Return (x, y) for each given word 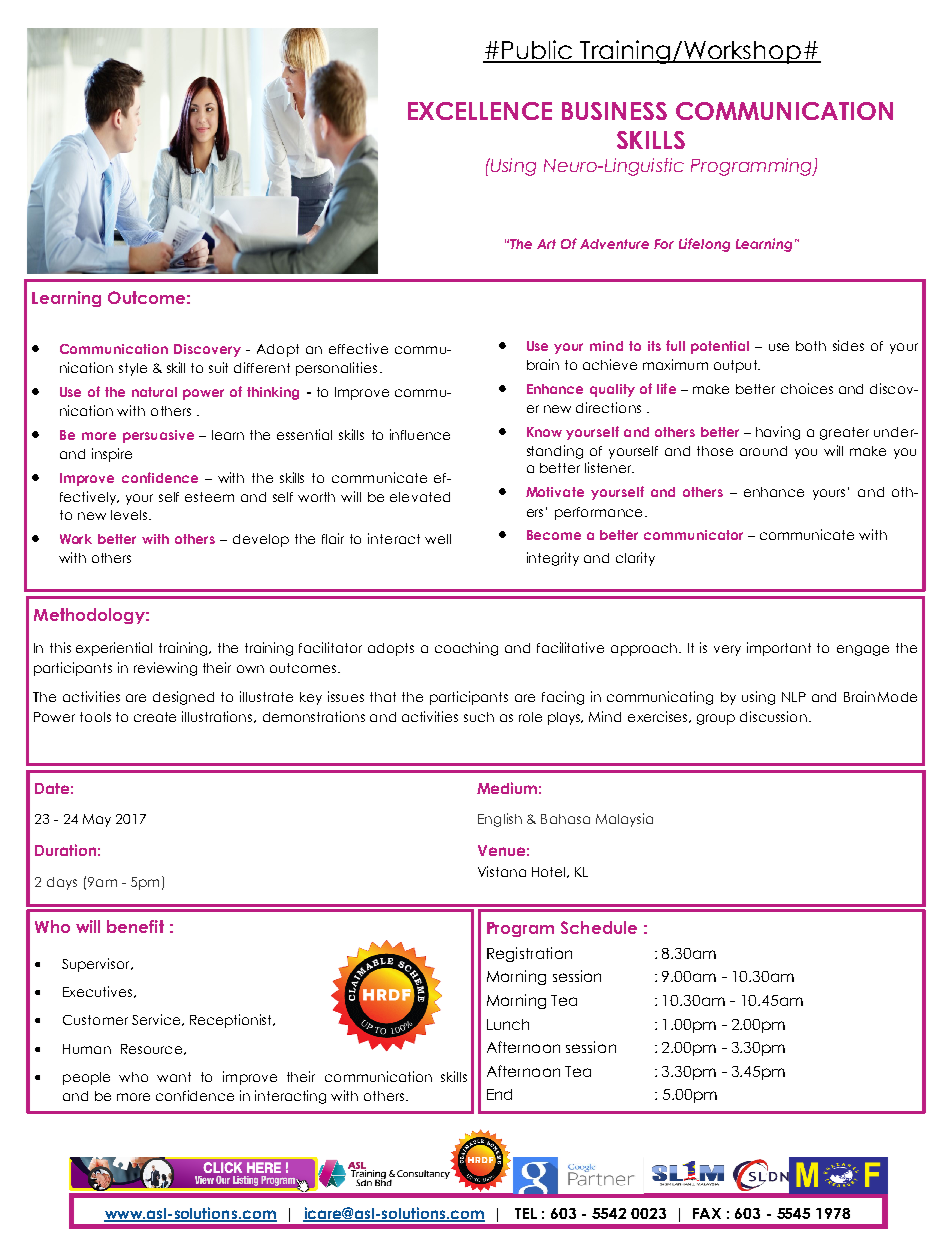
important (779, 649)
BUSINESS (614, 111)
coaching (466, 649)
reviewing (165, 669)
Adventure (614, 244)
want (174, 1077)
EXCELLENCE (480, 111)
